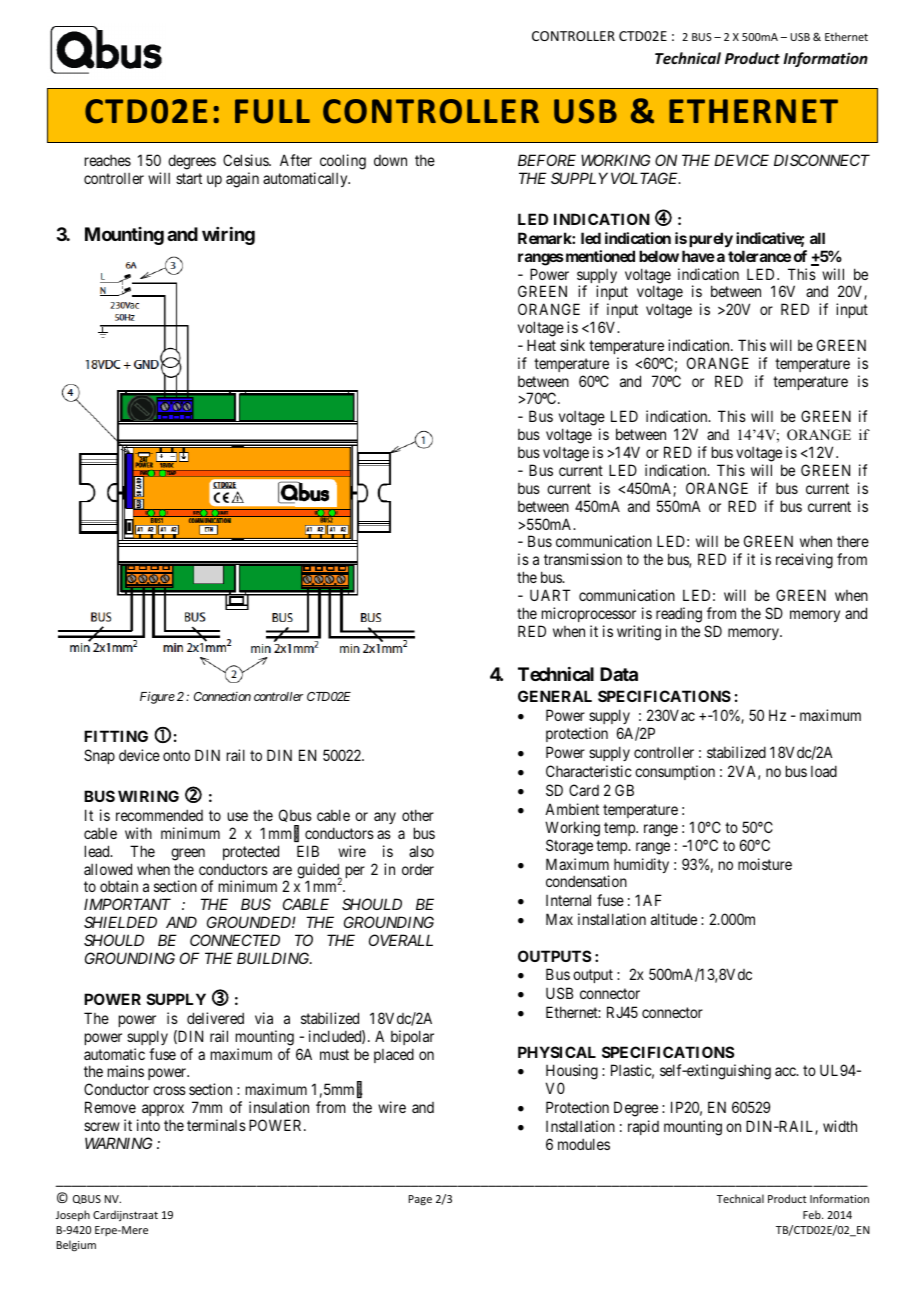 This screenshot has width=924, height=1308. What do you see at coordinates (222, 696) in the screenshot?
I see `Connection` at bounding box center [222, 696].
